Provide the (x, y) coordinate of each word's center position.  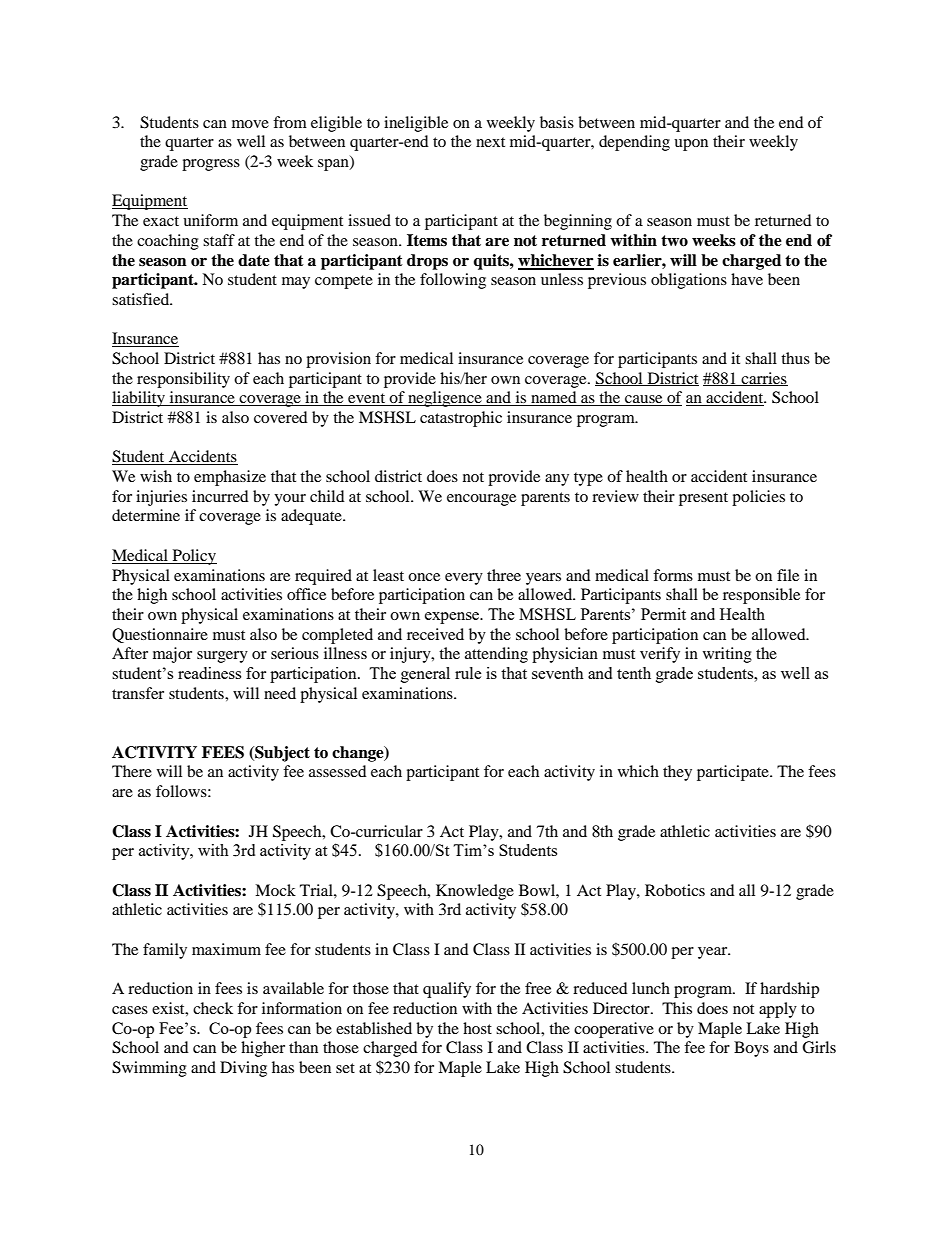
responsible (761, 596)
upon (691, 145)
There (132, 771)
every (464, 579)
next (490, 142)
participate (734, 773)
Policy (193, 557)
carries (764, 379)
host (477, 1028)
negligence (445, 399)
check (213, 1008)
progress (211, 165)
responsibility (183, 380)
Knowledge (475, 892)
